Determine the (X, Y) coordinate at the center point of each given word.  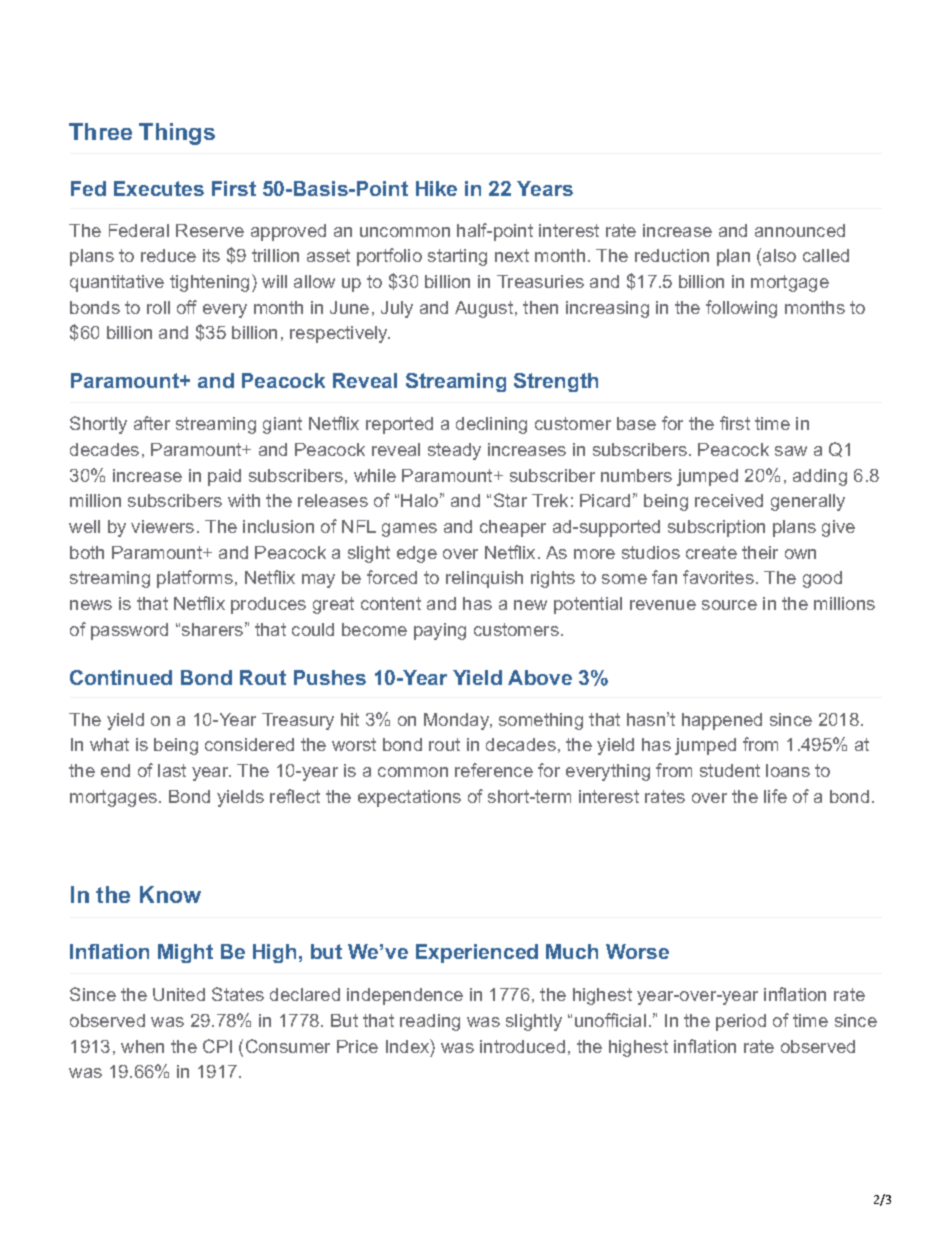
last (172, 770)
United (179, 994)
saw (791, 451)
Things (177, 134)
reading (430, 1022)
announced (800, 230)
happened (722, 721)
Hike (436, 188)
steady (454, 451)
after (152, 423)
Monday (458, 721)
